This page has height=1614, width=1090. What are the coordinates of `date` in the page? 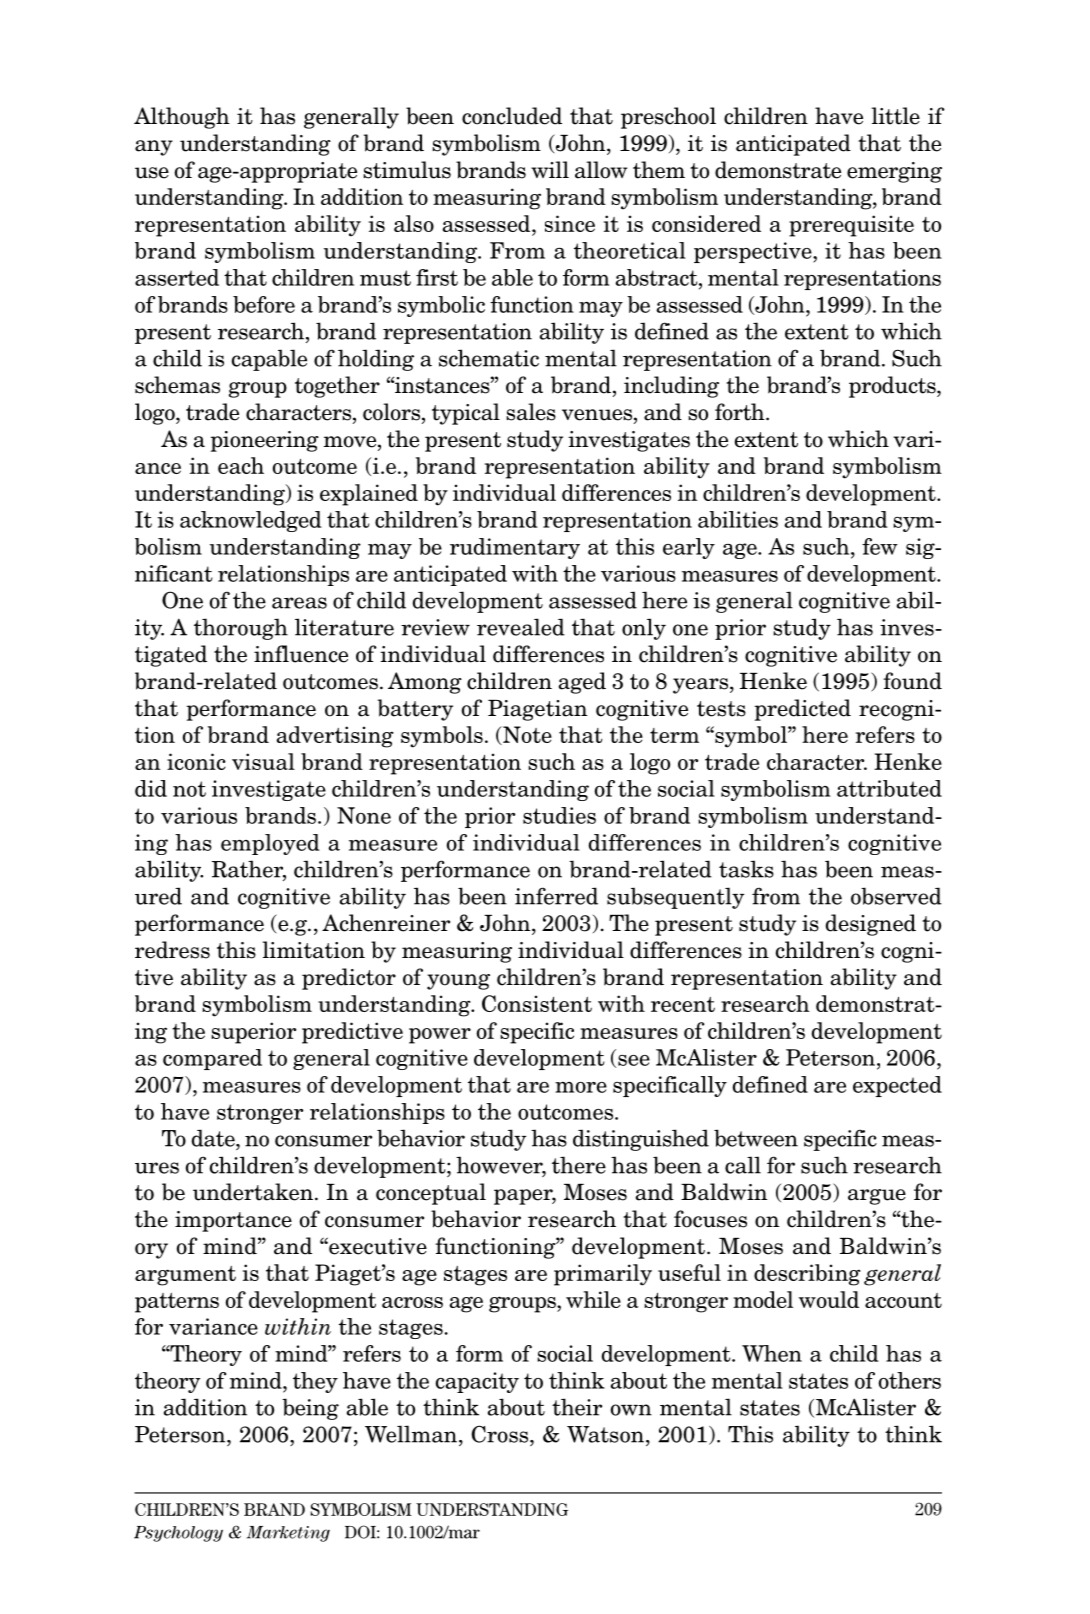 It's located at (214, 1138).
